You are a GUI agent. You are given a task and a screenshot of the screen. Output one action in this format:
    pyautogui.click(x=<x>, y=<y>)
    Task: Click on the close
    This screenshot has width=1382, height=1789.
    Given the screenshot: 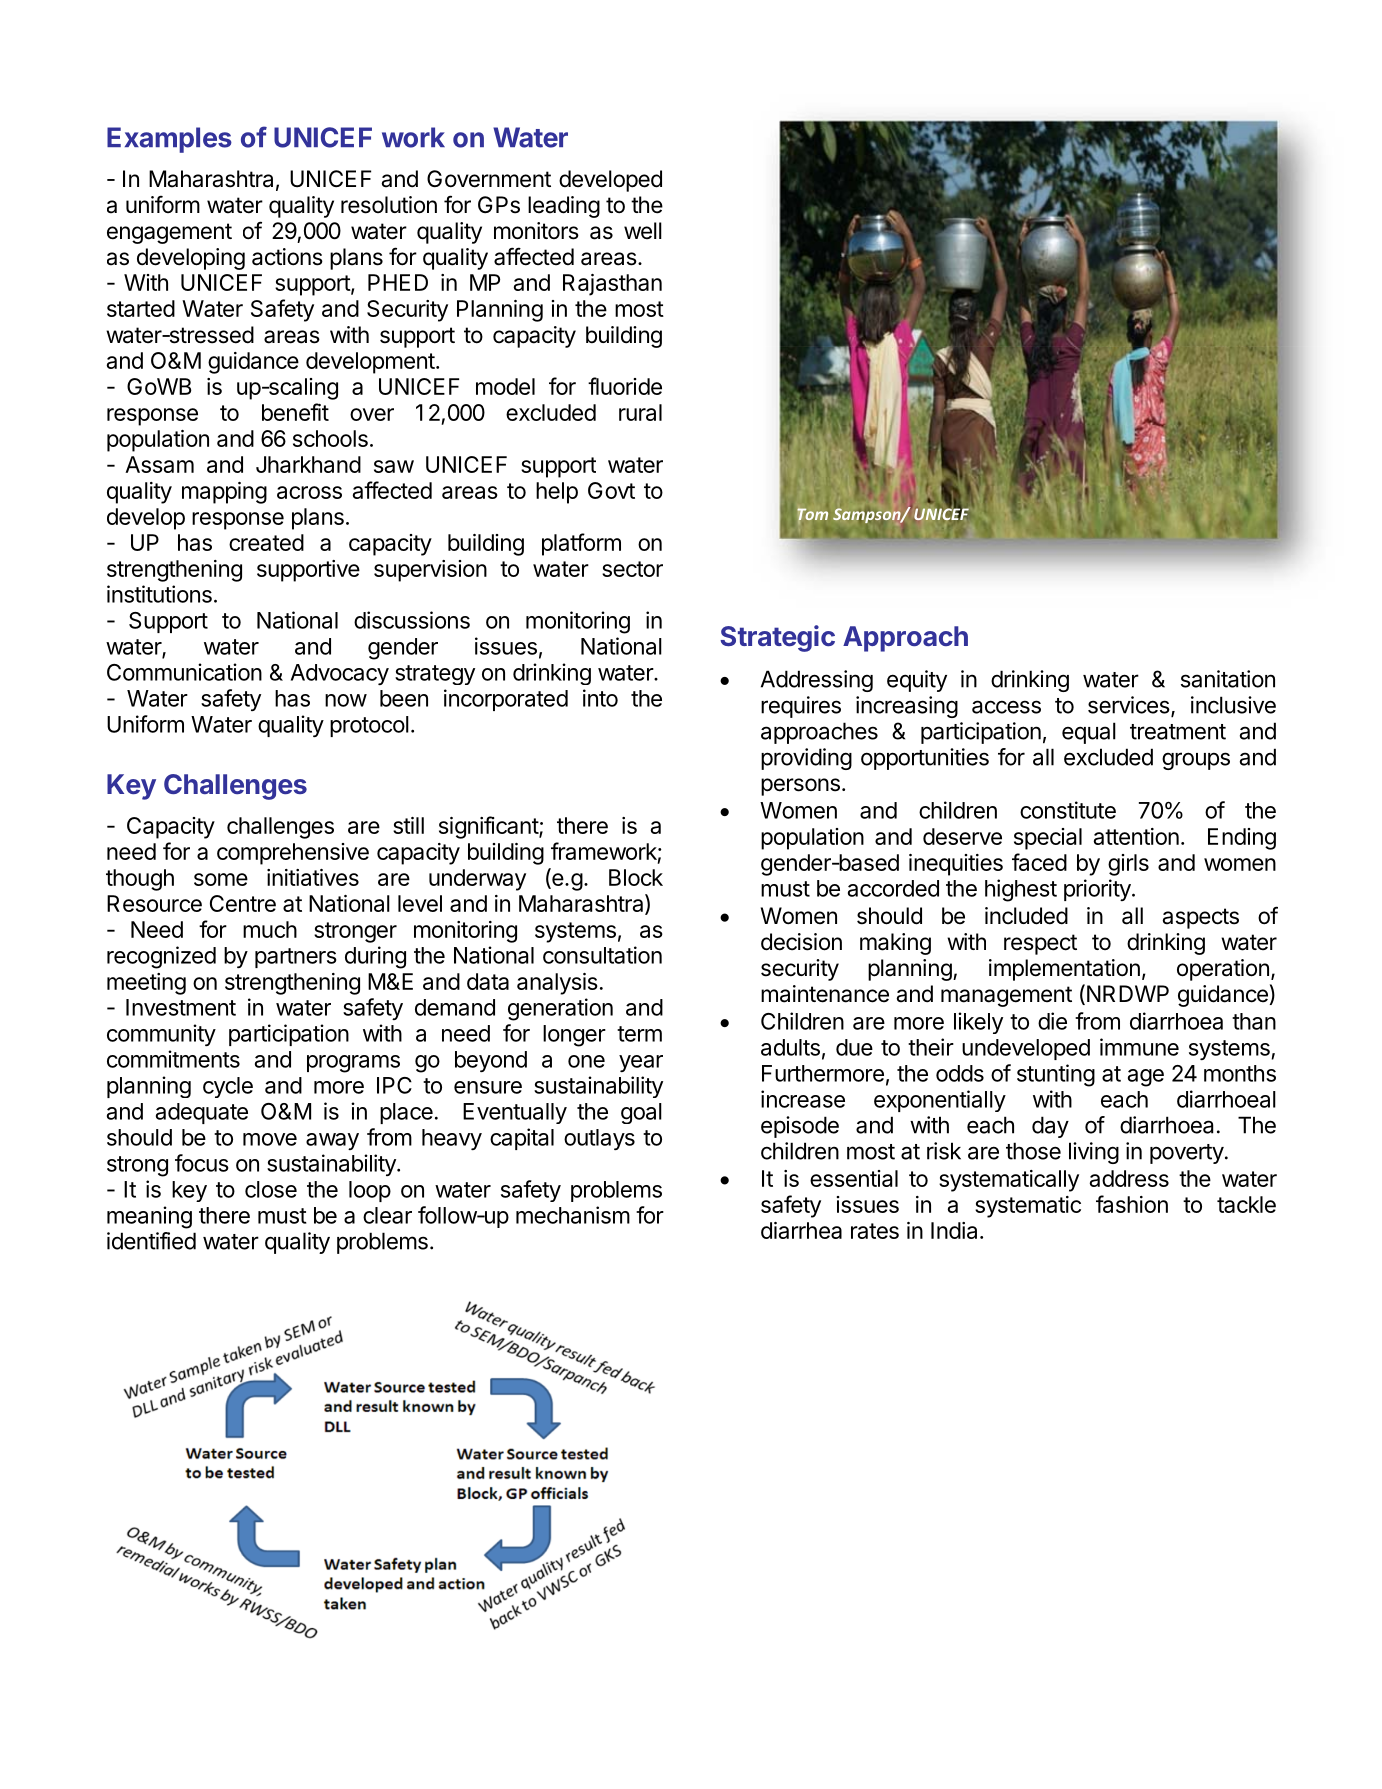 What is the action you would take?
    pyautogui.click(x=271, y=1189)
